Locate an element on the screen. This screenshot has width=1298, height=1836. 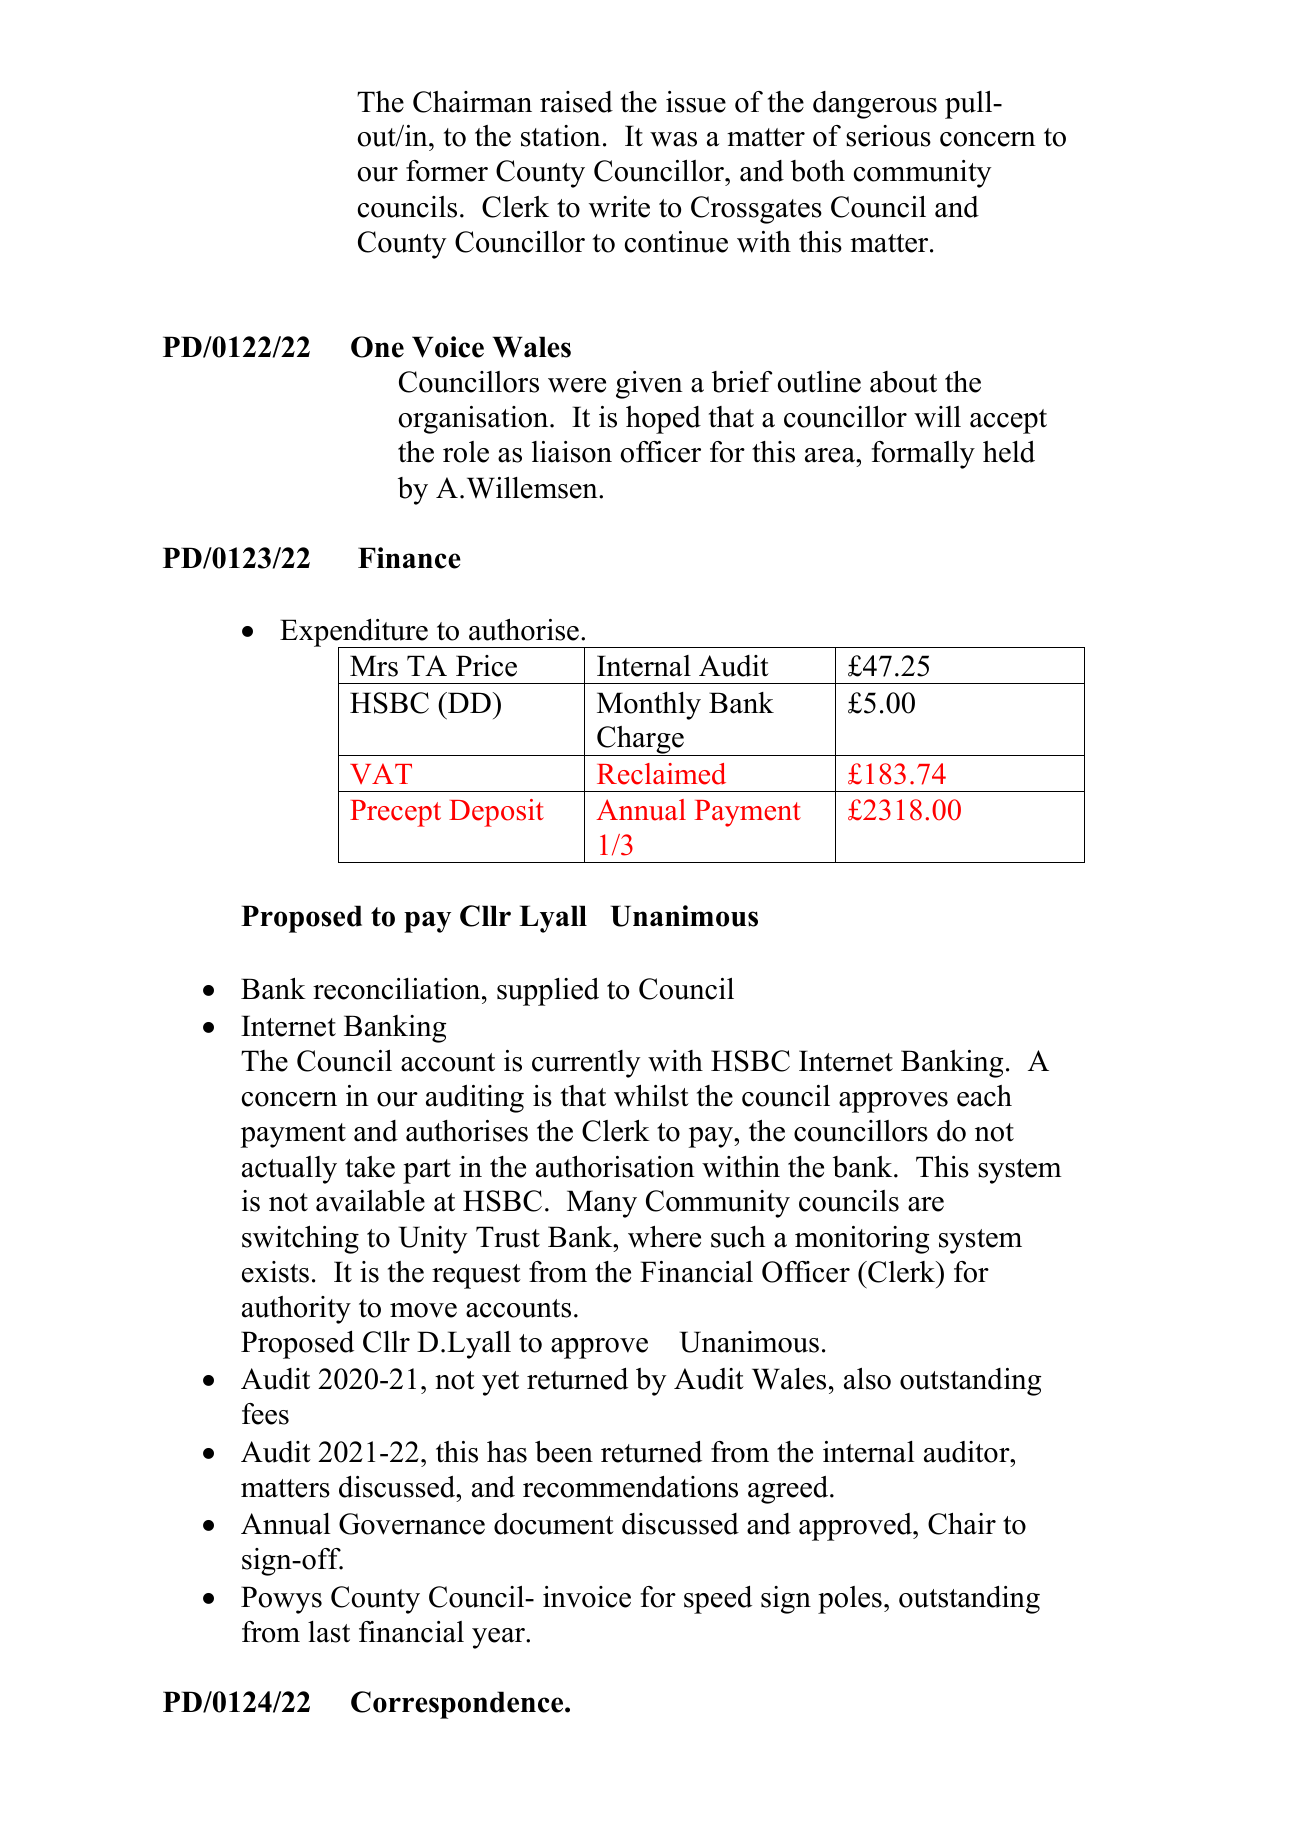
reconciliation is located at coordinates (398, 989).
